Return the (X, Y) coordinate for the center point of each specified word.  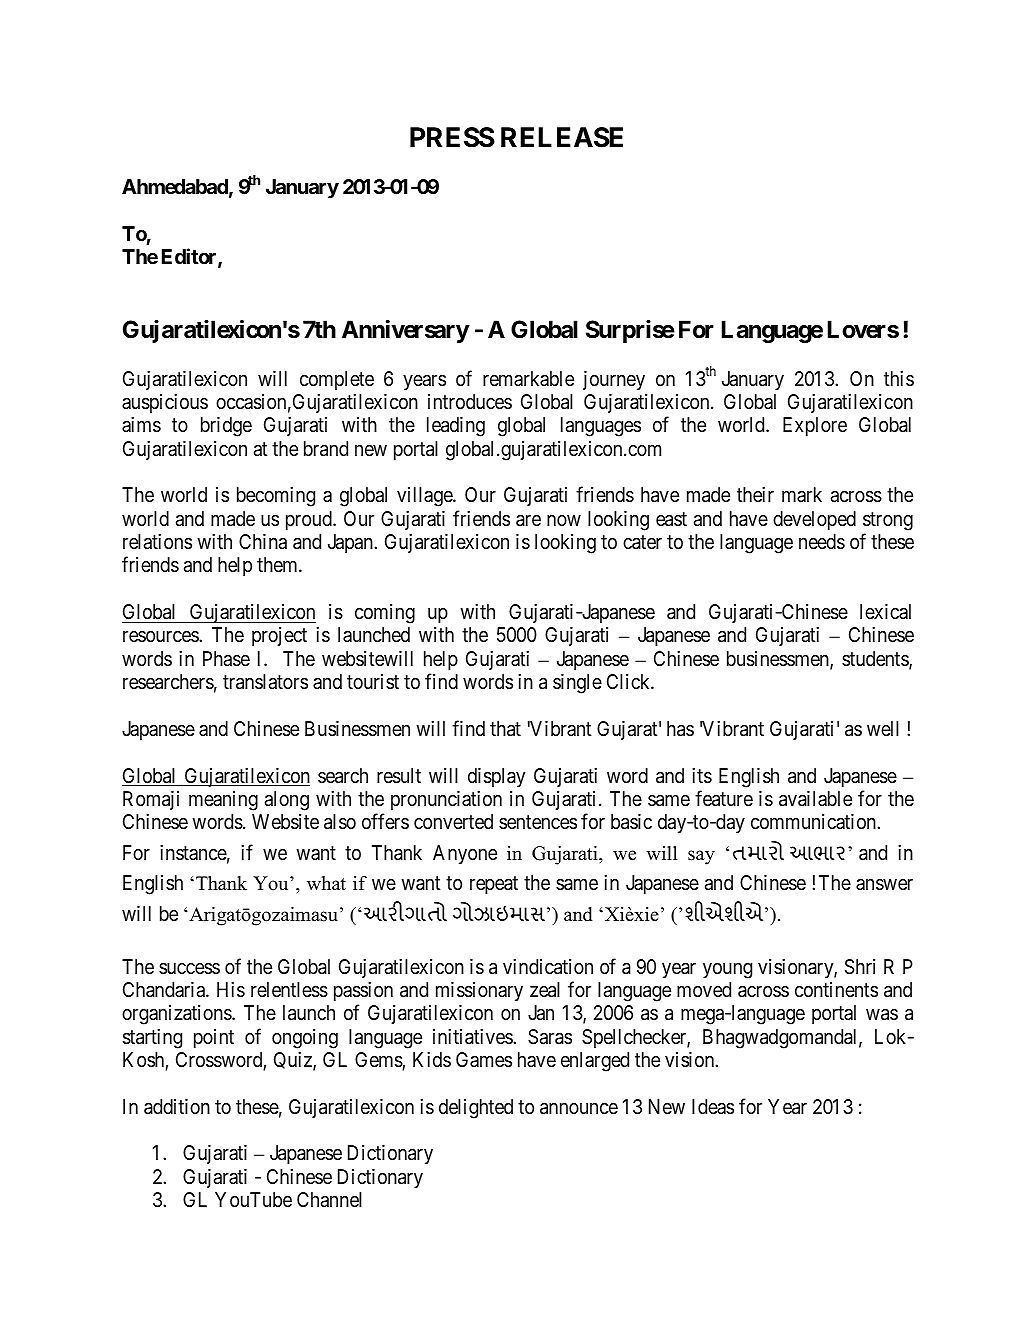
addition (177, 1107)
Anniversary (405, 331)
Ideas (713, 1106)
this (899, 378)
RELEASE (562, 137)
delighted (476, 1109)
